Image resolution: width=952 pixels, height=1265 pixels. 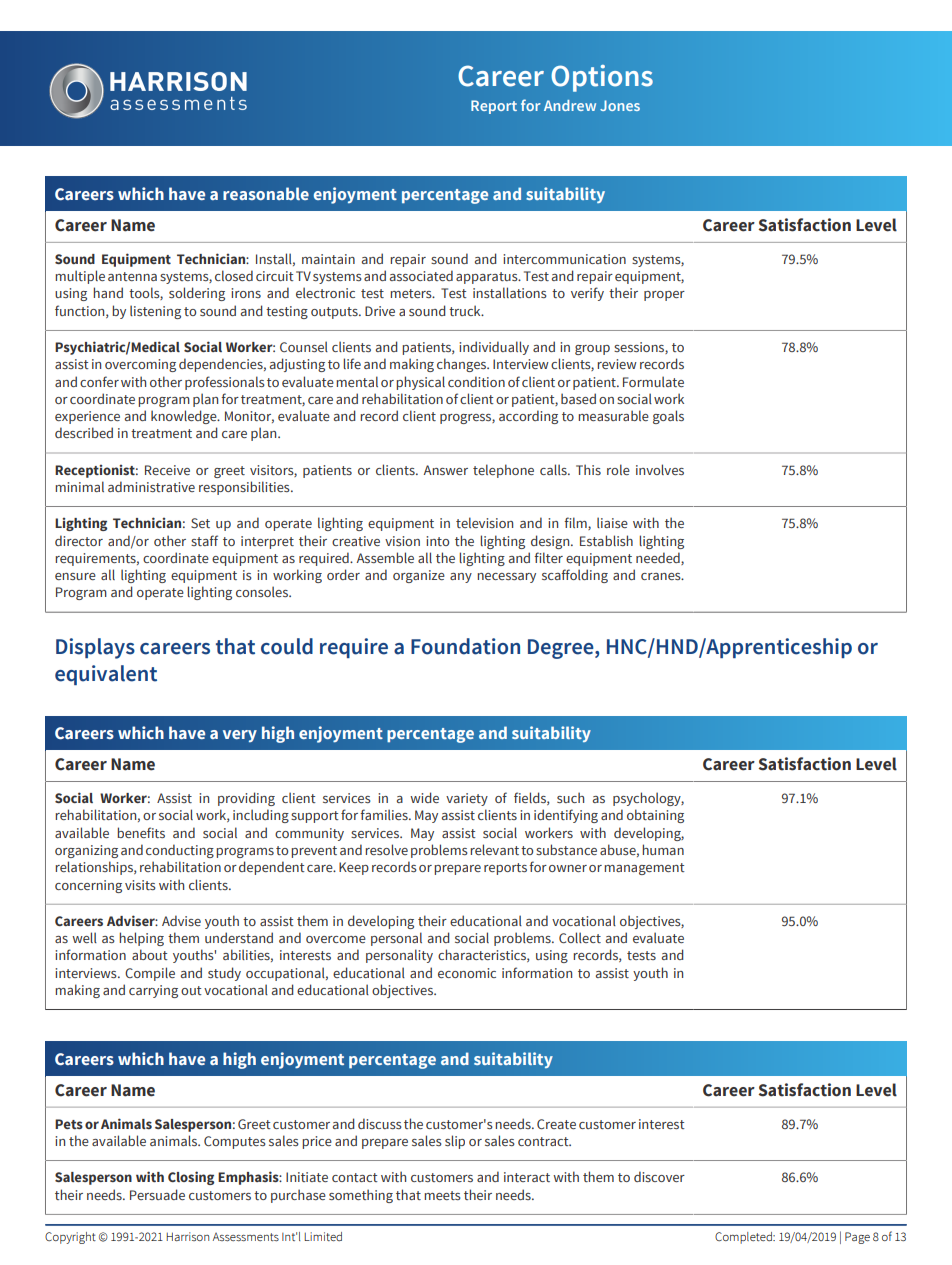 I want to click on Jones, so click(x=620, y=105).
